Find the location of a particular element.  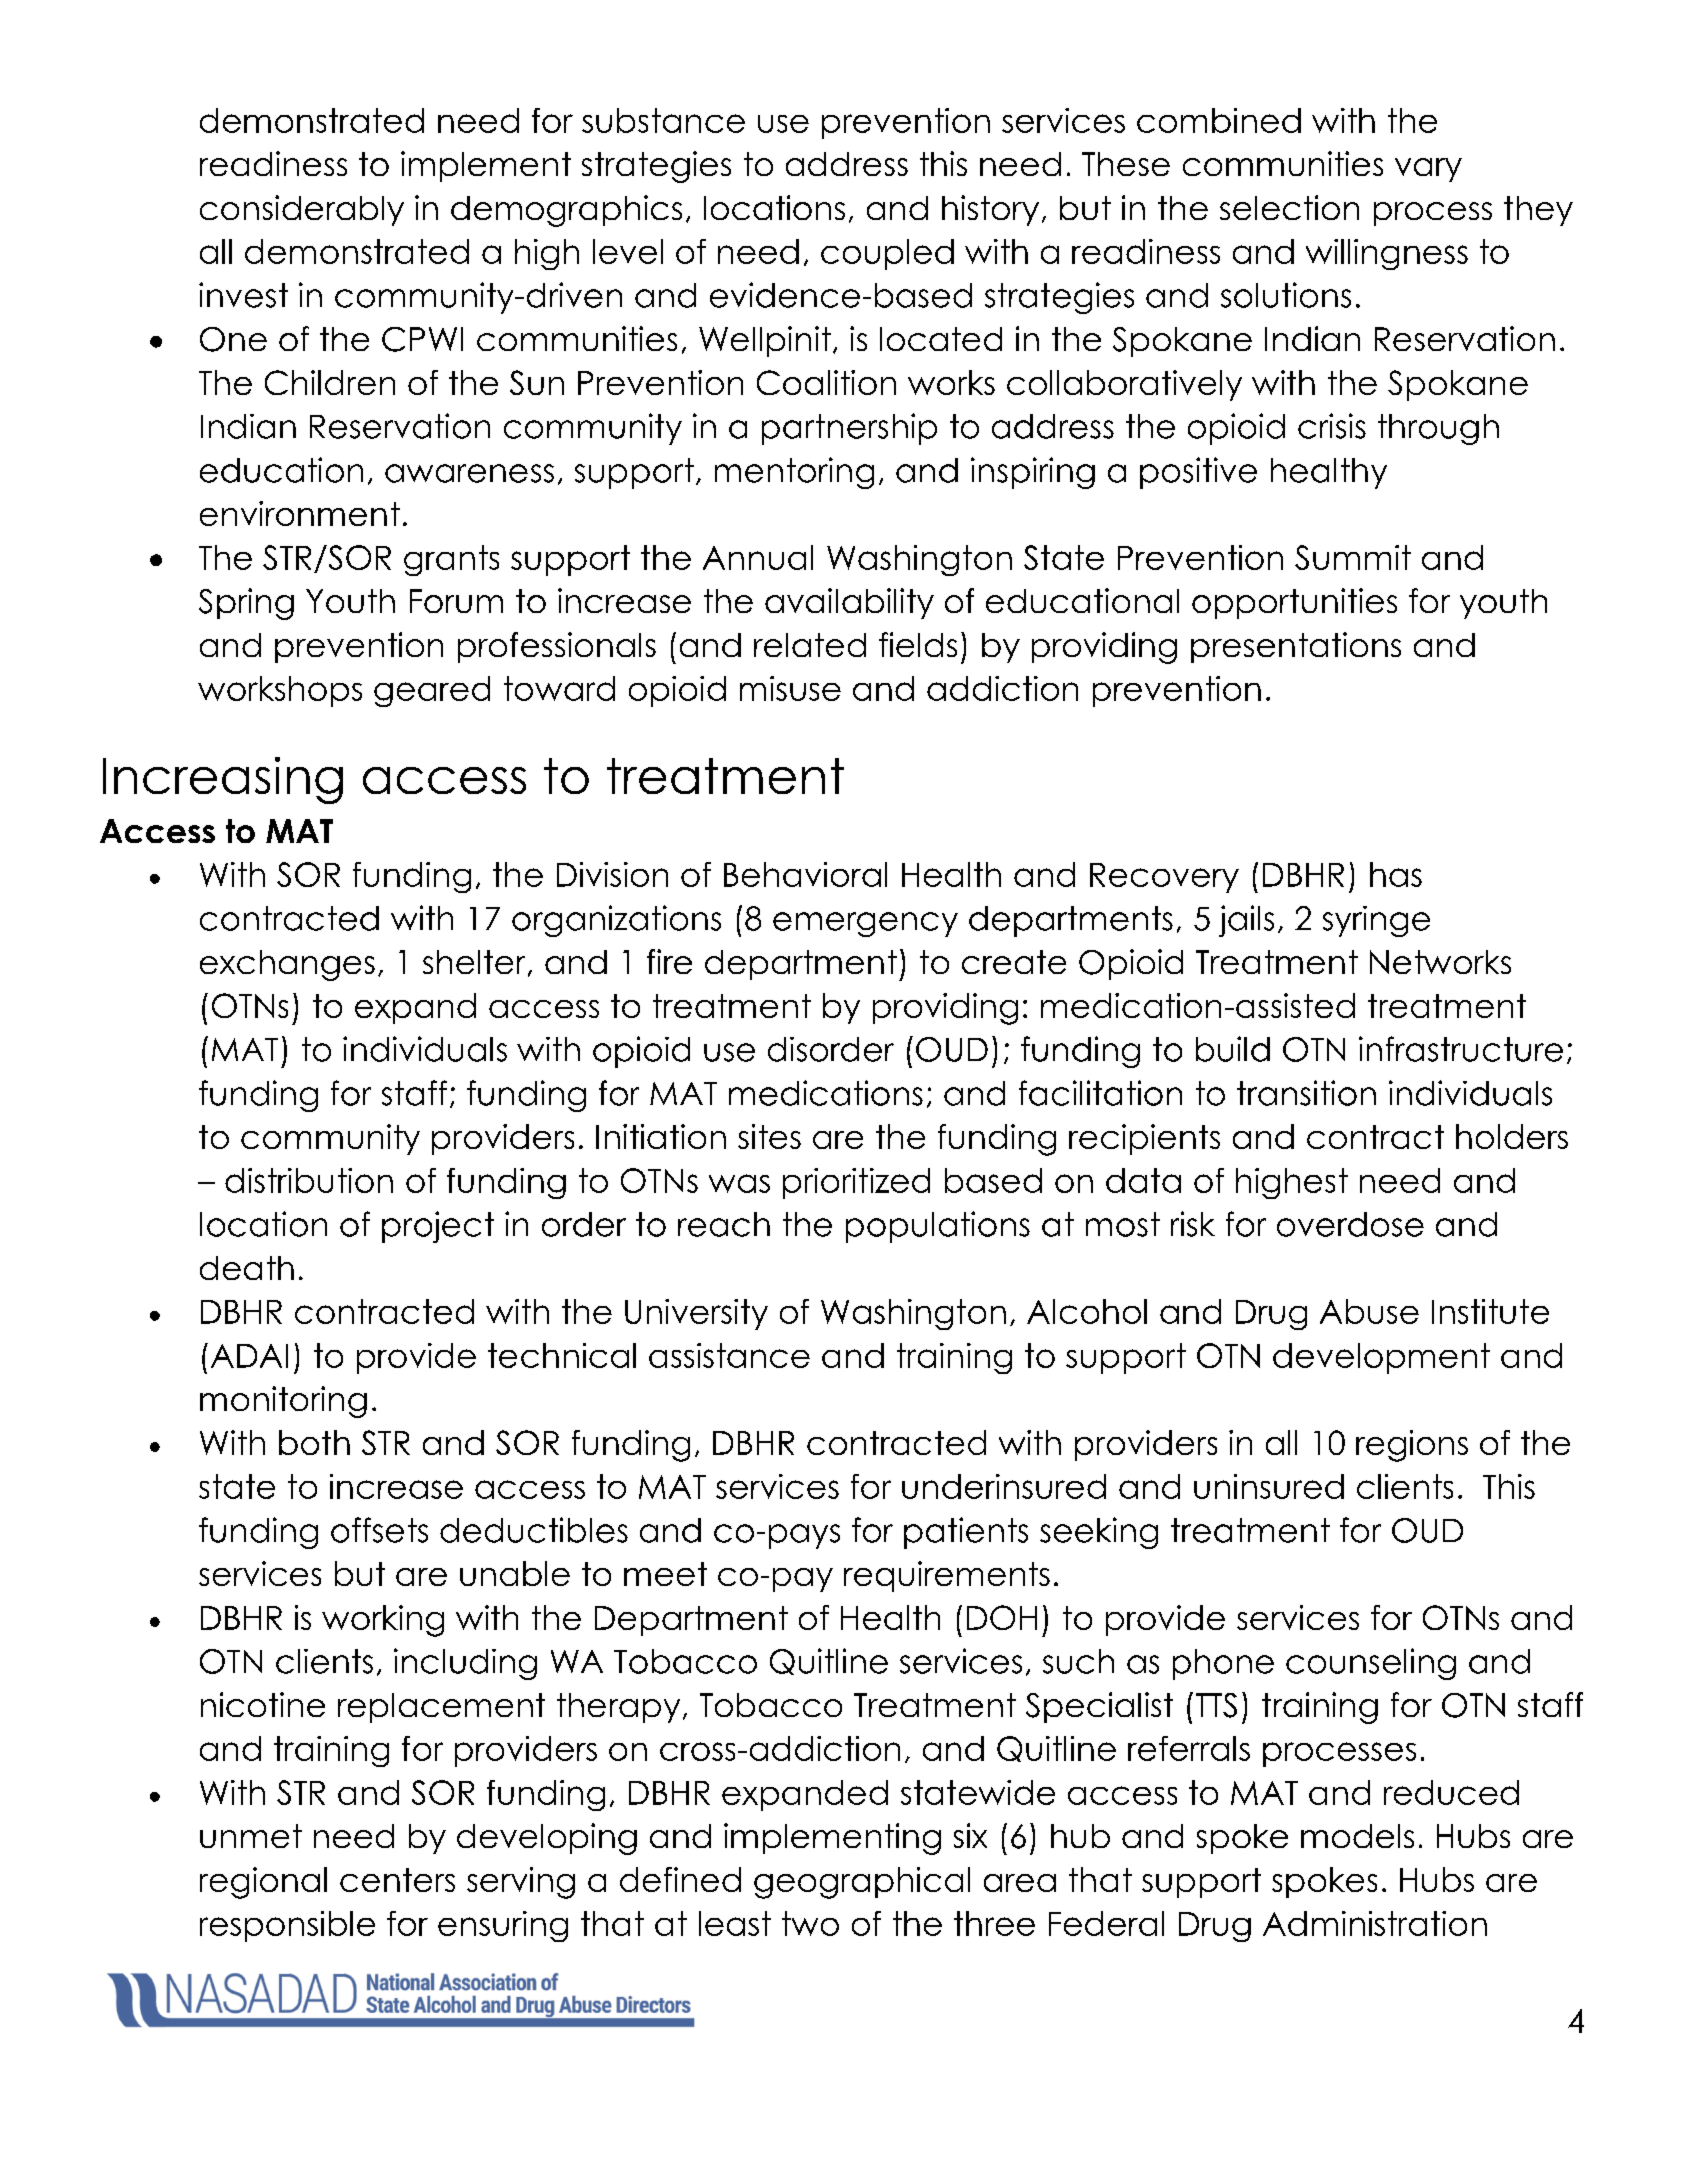

infrastructure is located at coordinates (1461, 1049).
